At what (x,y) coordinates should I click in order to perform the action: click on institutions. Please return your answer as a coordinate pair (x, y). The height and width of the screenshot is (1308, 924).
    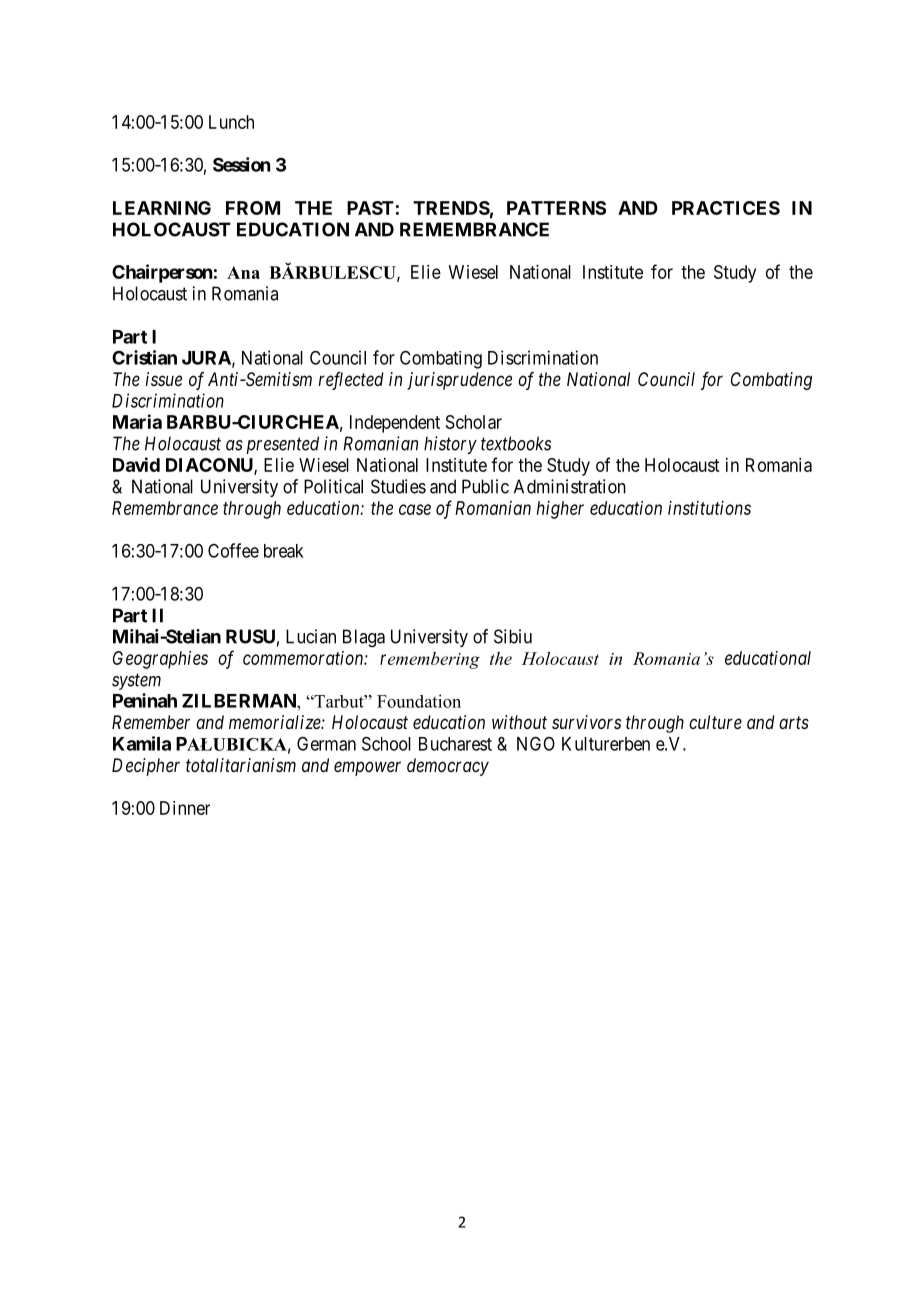
    Looking at the image, I should click on (709, 508).
